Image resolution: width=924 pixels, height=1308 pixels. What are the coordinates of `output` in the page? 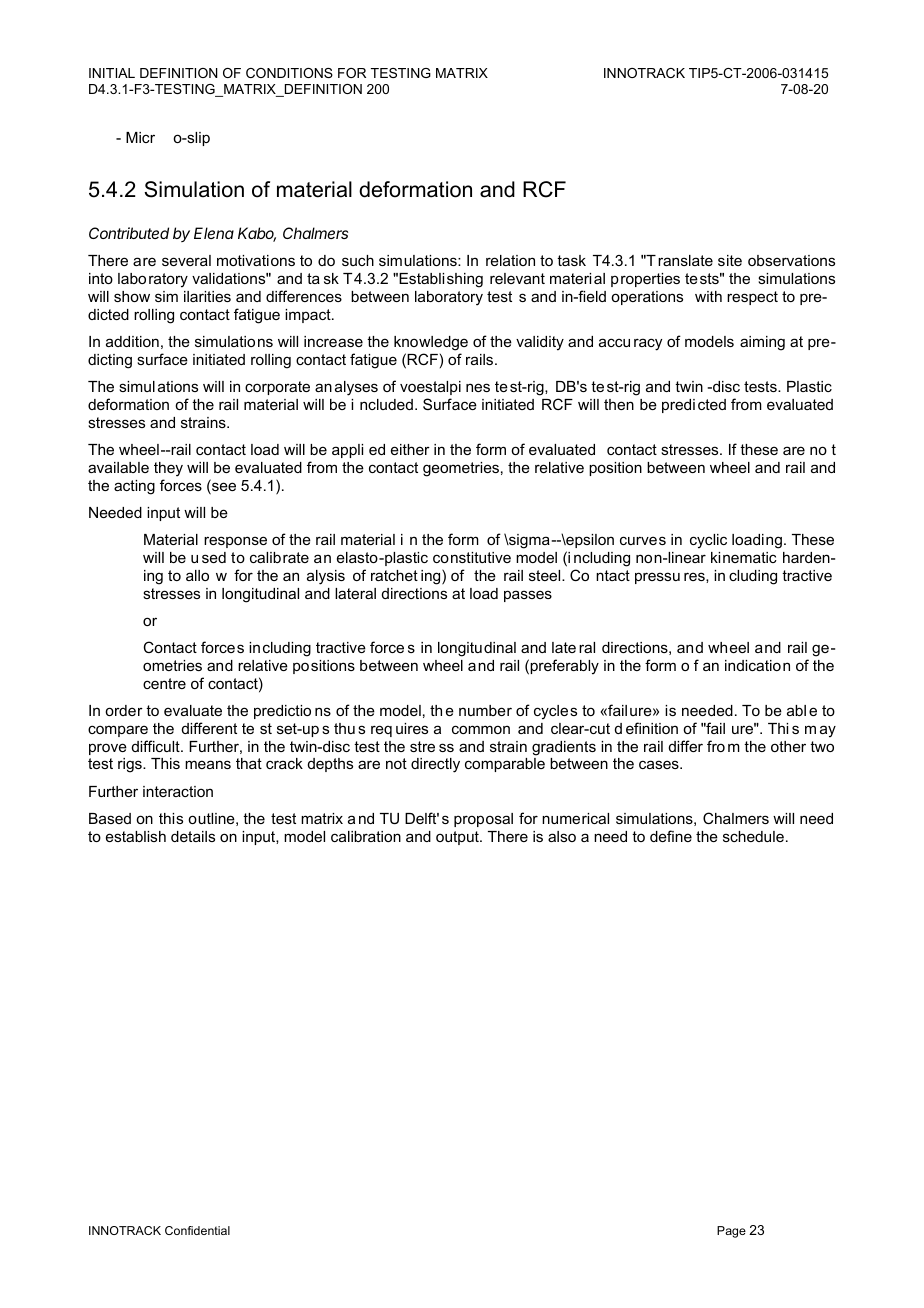 It's located at (458, 838).
